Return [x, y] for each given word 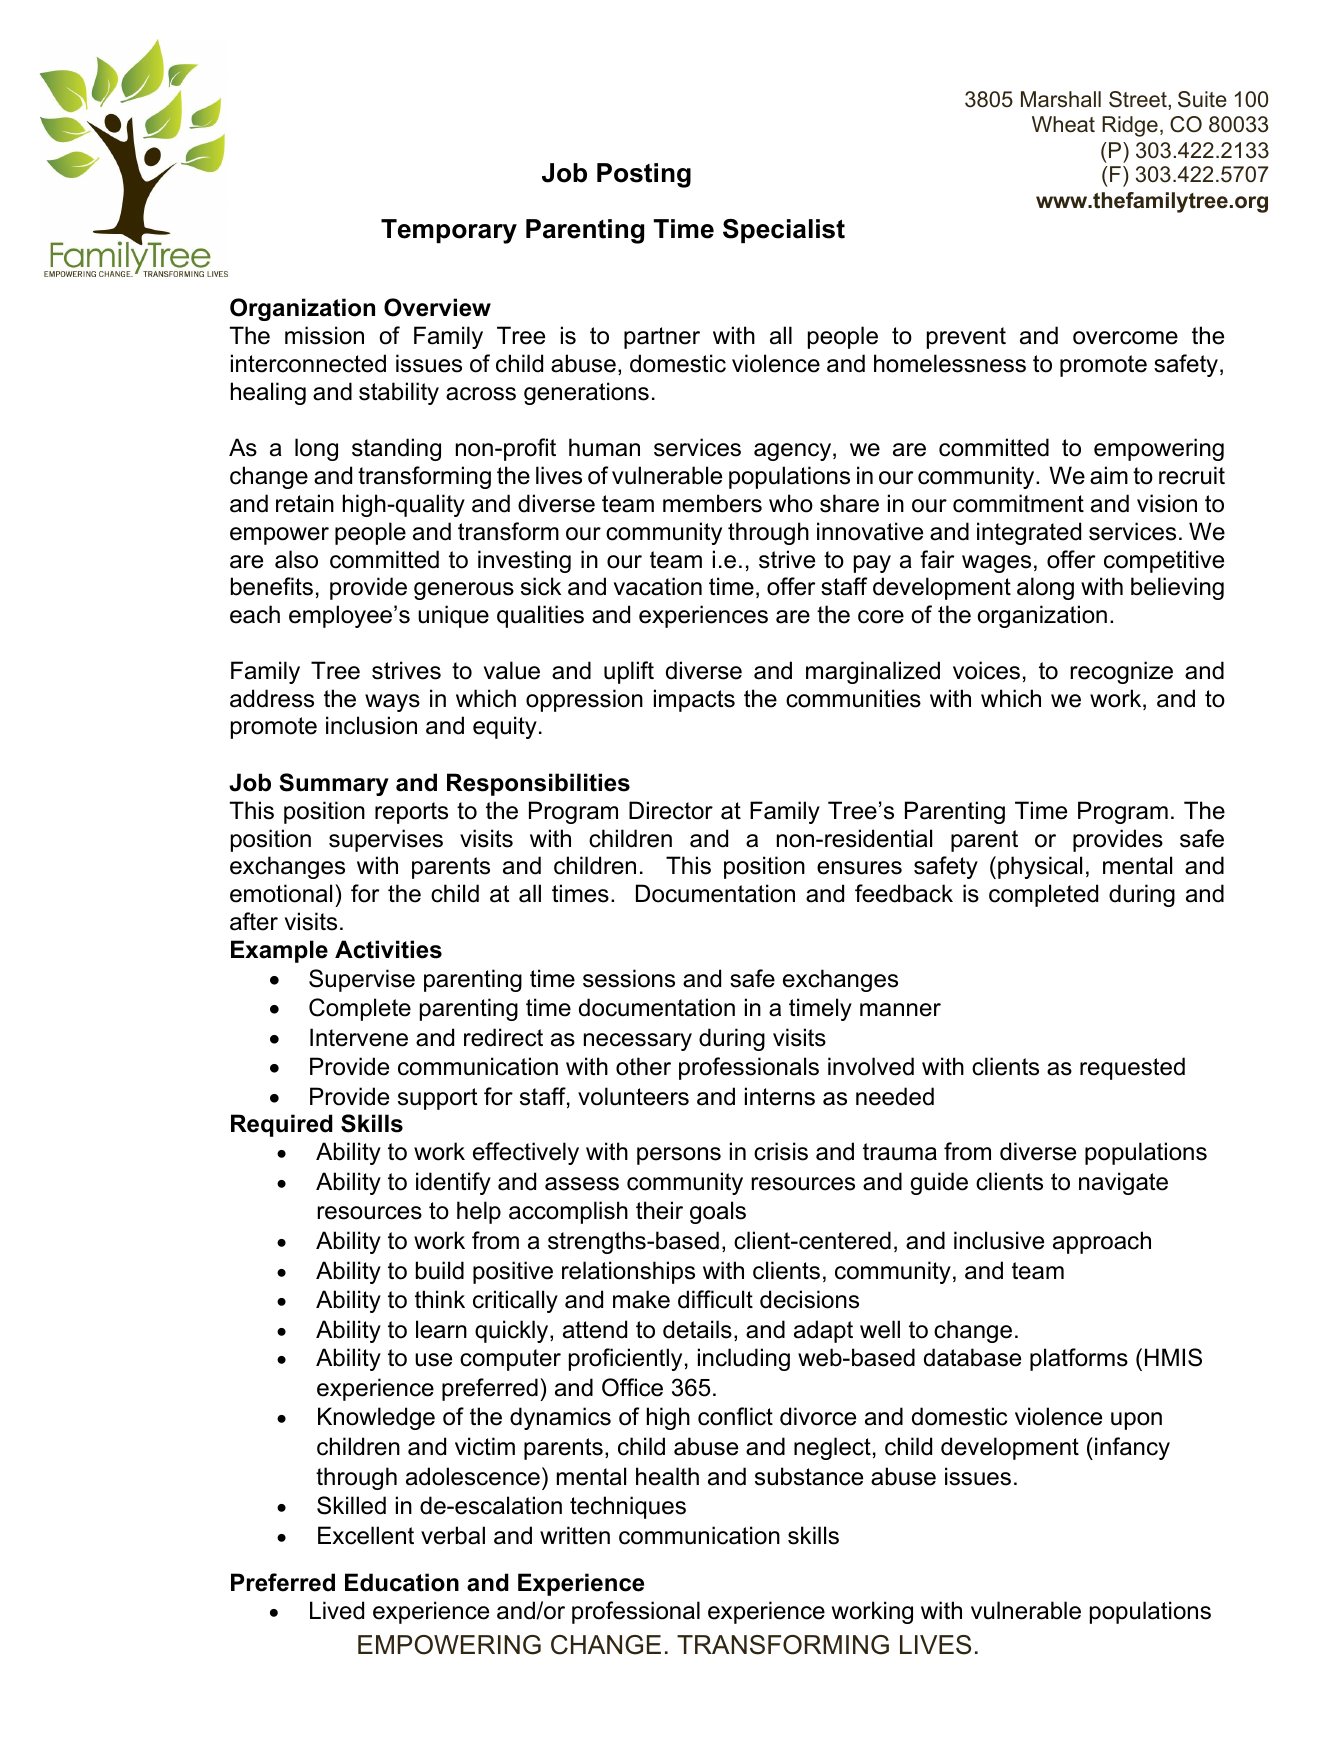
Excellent [366, 1535]
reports [411, 813]
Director [671, 810]
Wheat [1063, 124]
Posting [644, 175]
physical [1040, 867]
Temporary [449, 231]
